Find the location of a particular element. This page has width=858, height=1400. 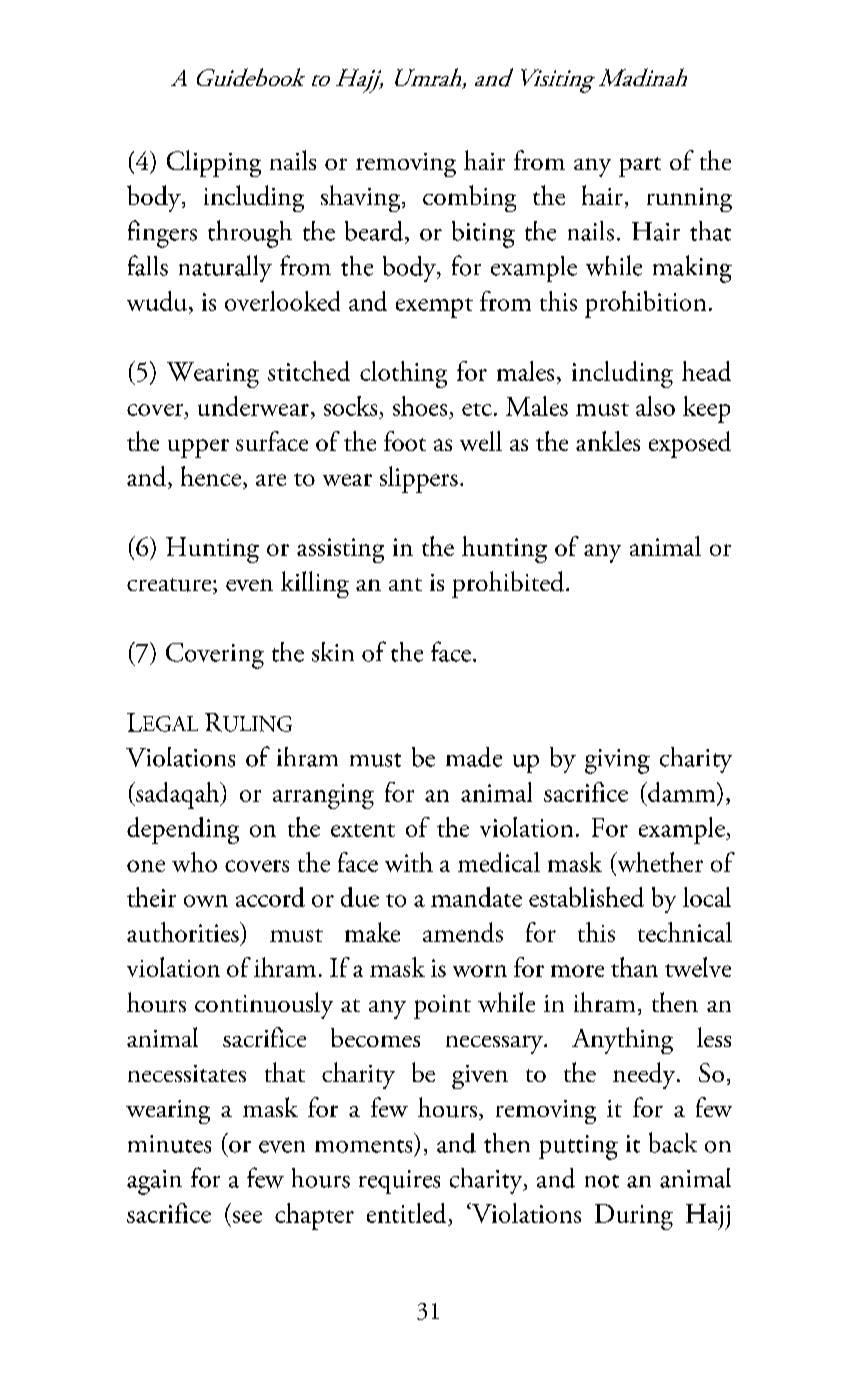

requires is located at coordinates (399, 1182).
